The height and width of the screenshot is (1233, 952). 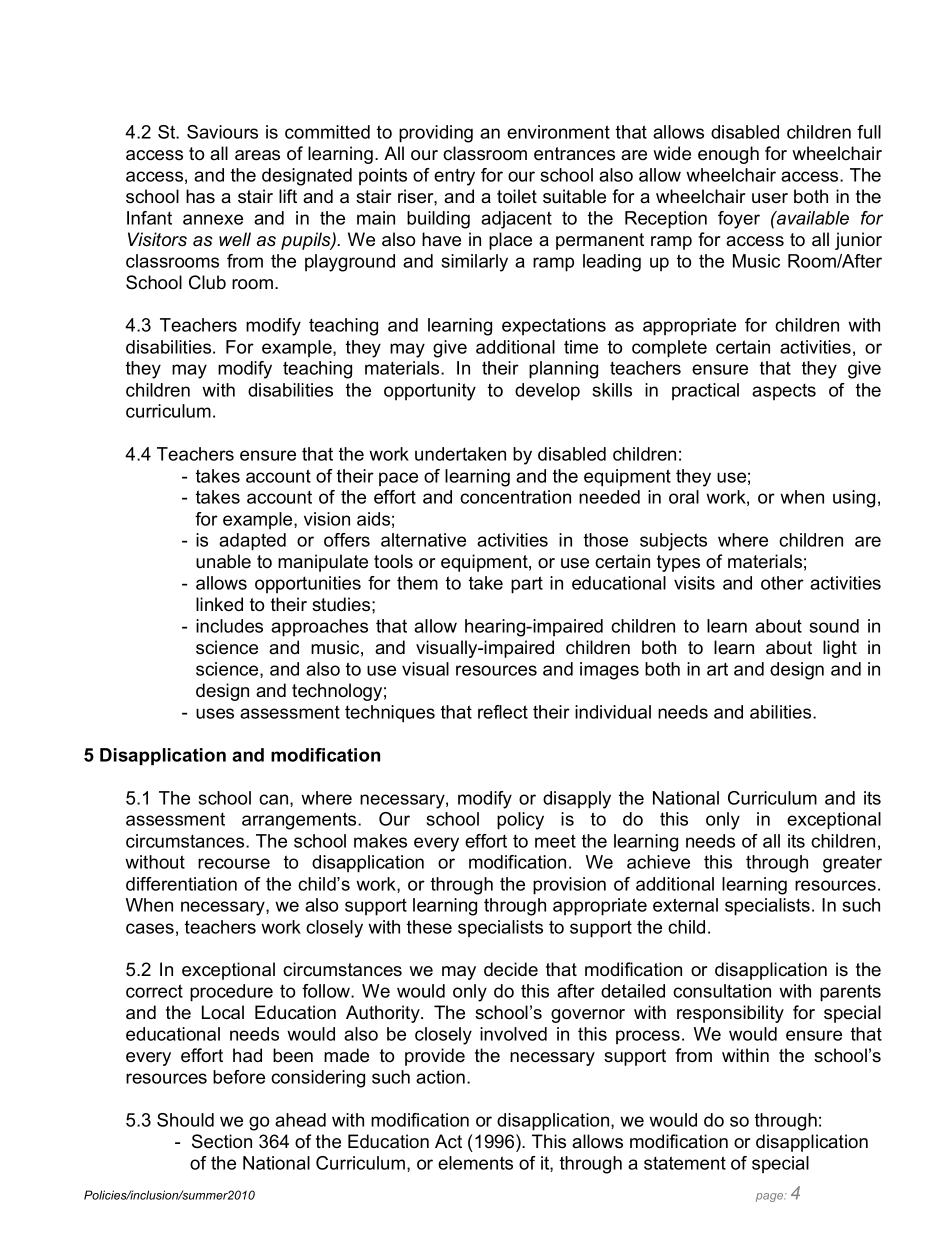 I want to click on user, so click(x=770, y=198).
